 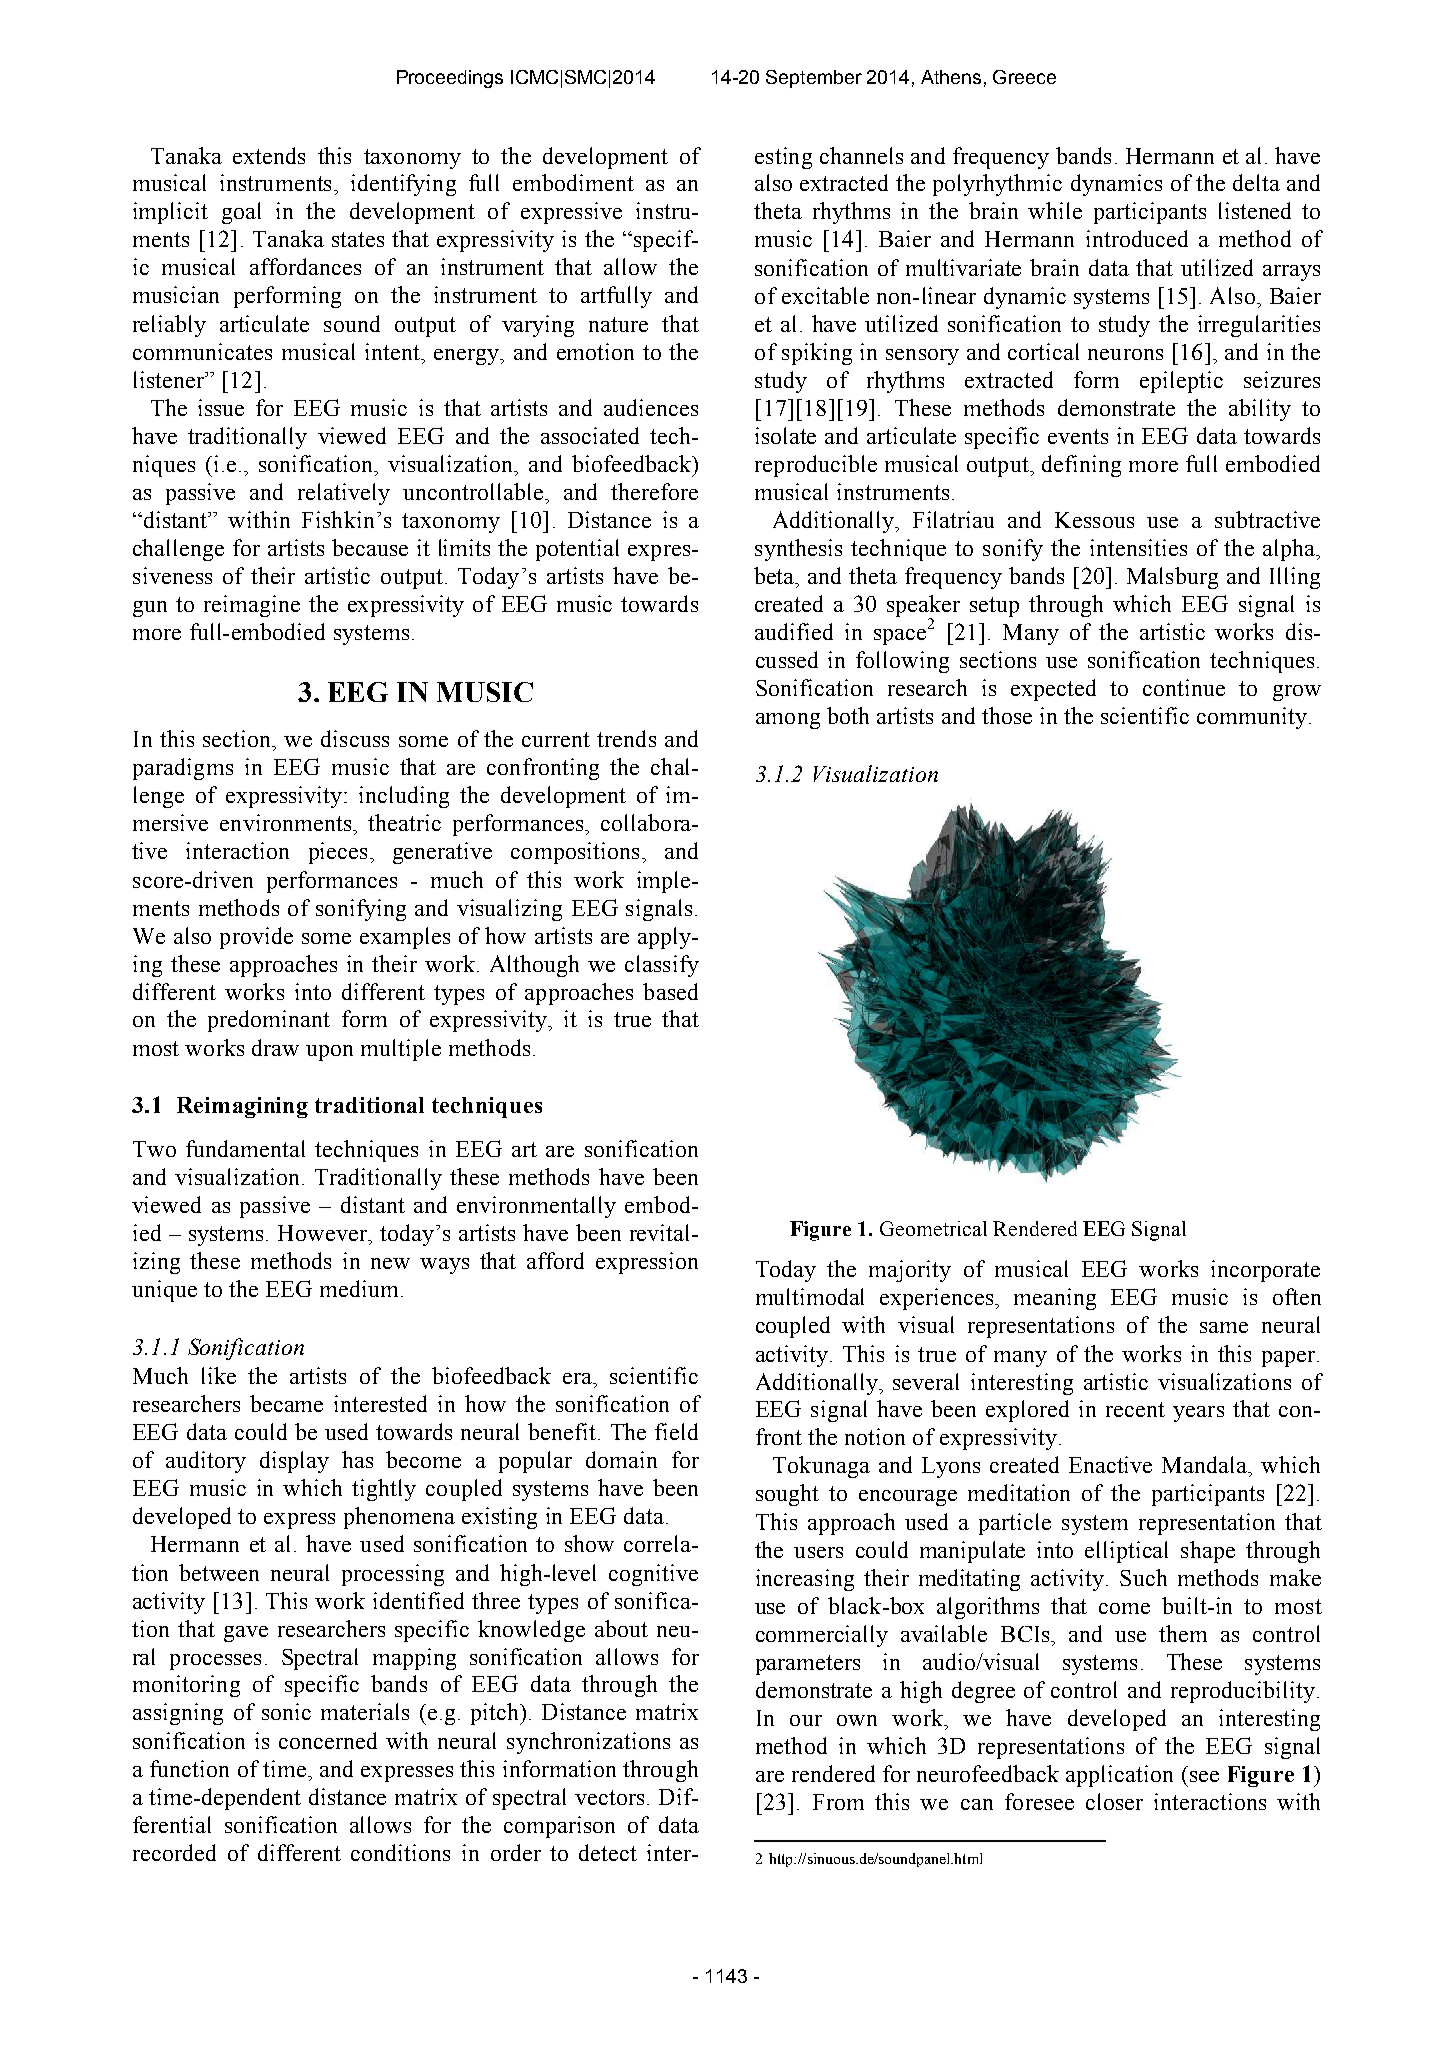 I want to click on continue, so click(x=1184, y=687).
